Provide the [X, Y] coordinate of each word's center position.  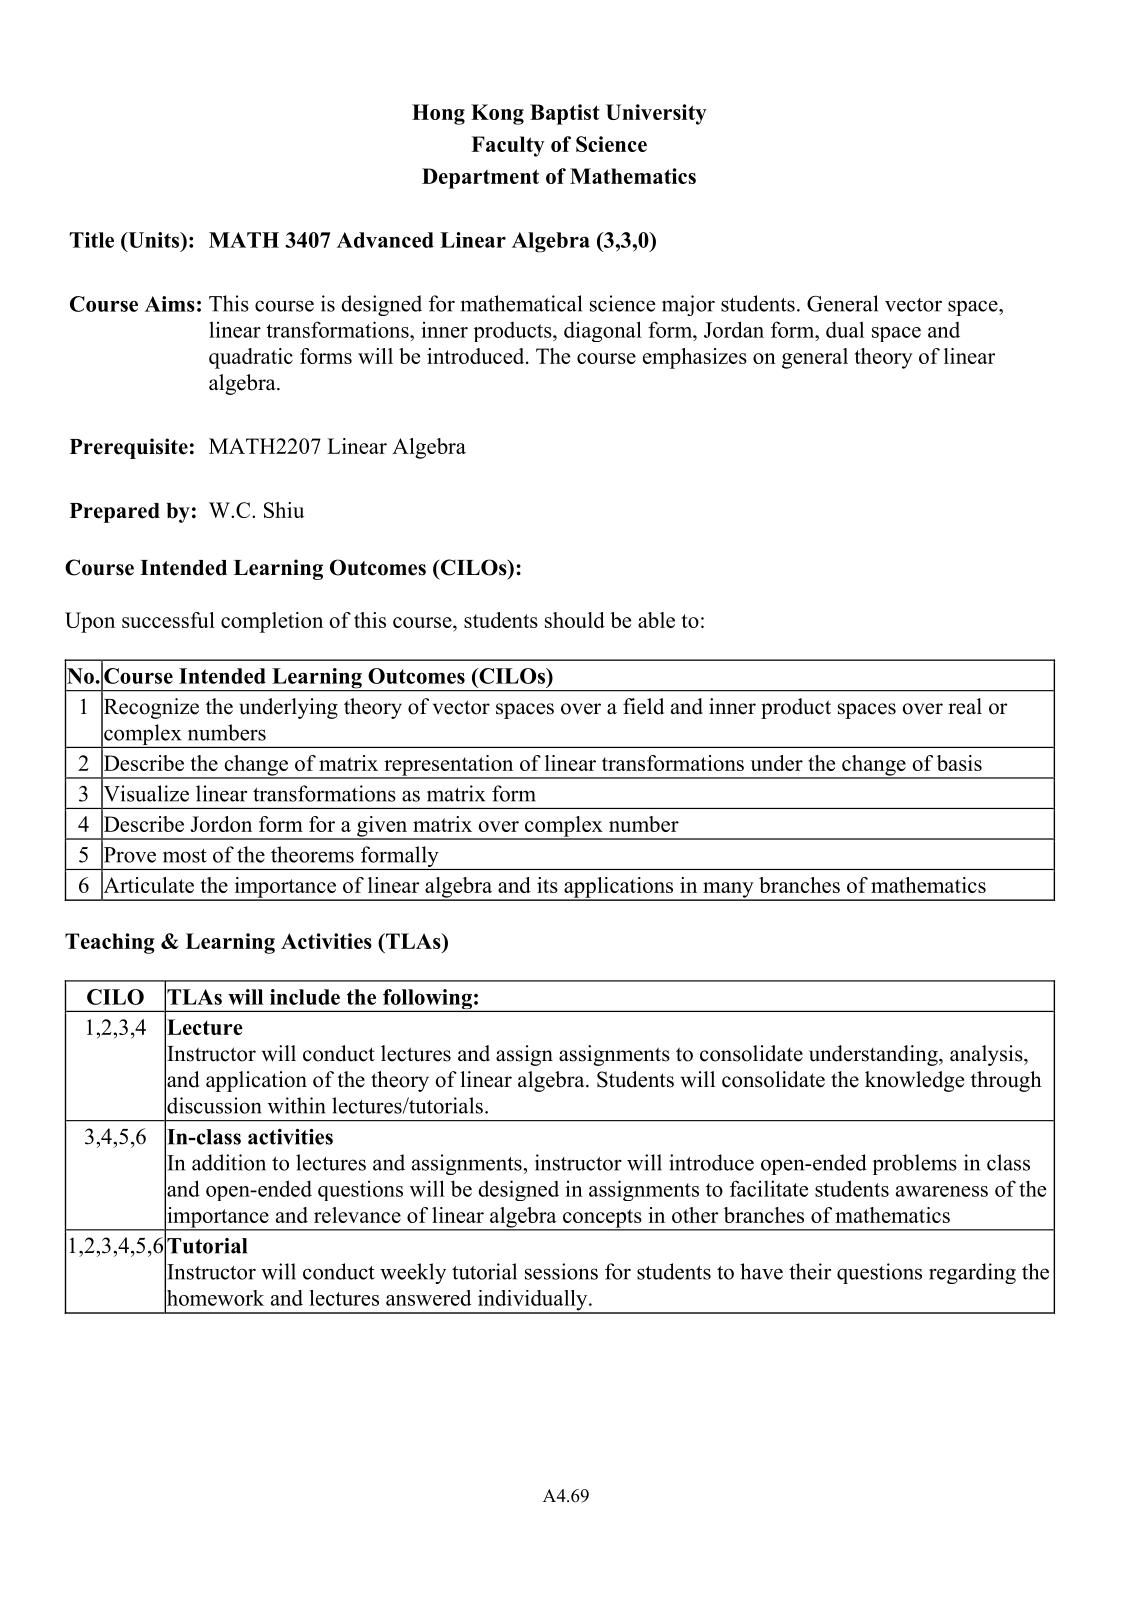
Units [154, 240]
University [656, 114]
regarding [972, 1273]
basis [959, 763]
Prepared [115, 513]
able [656, 620]
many [728, 891]
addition [229, 1162]
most [185, 856]
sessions [561, 1271]
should [575, 620]
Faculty [508, 146]
